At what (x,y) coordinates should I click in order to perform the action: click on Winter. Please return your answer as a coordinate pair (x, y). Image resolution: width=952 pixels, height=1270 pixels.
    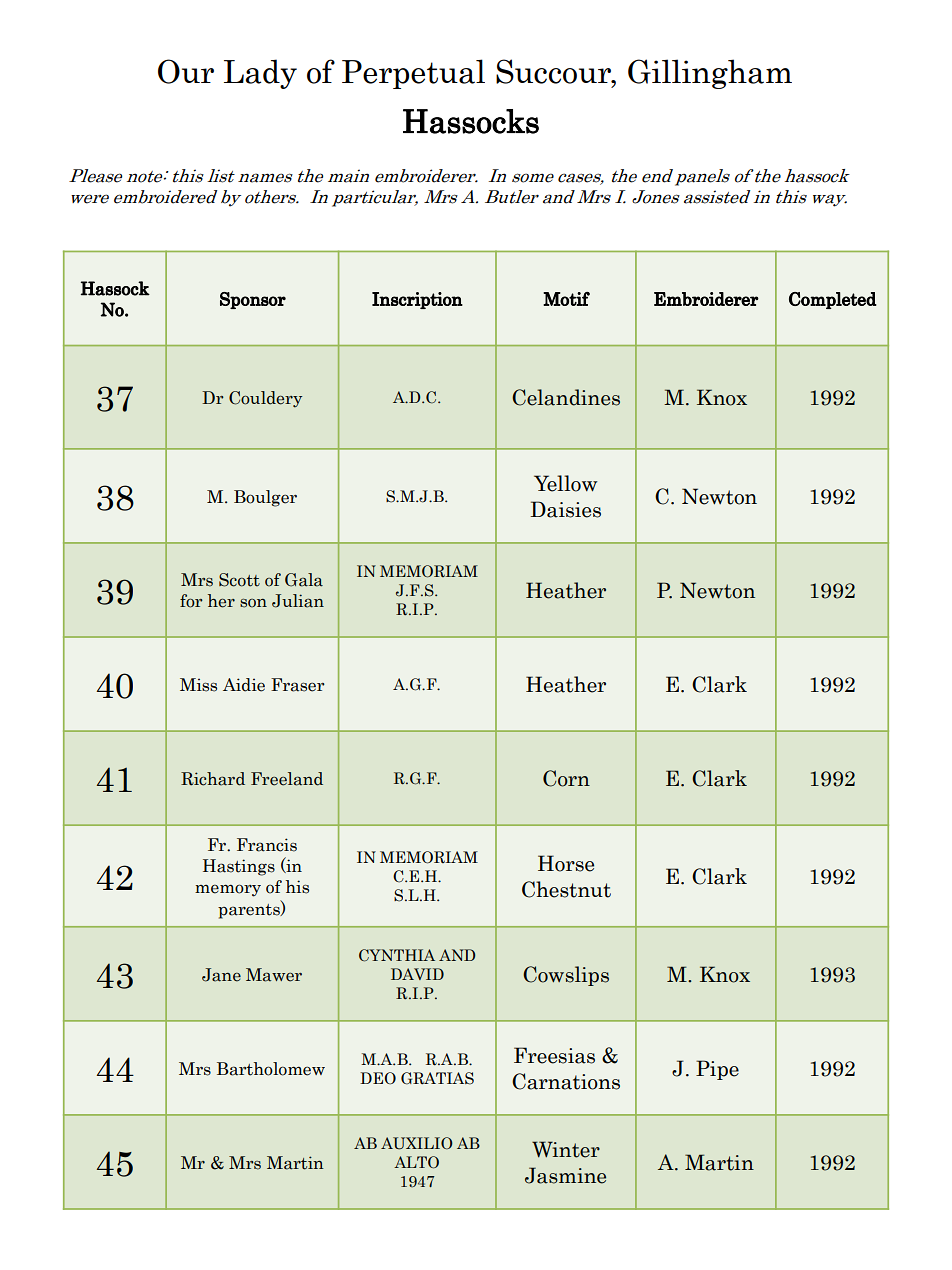
    Looking at the image, I should click on (566, 1149).
